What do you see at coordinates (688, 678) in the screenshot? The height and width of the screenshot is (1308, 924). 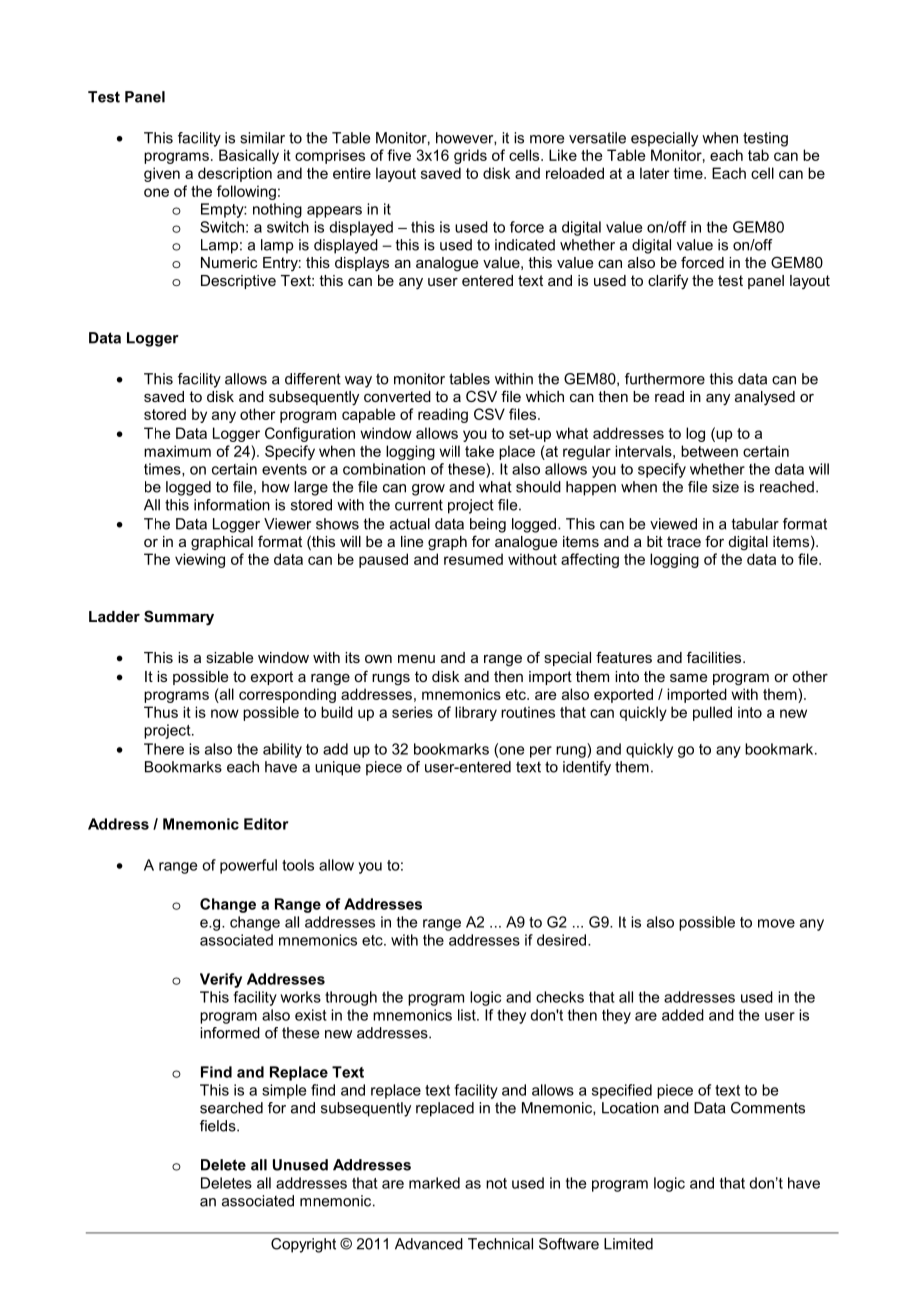 I see `same` at bounding box center [688, 678].
